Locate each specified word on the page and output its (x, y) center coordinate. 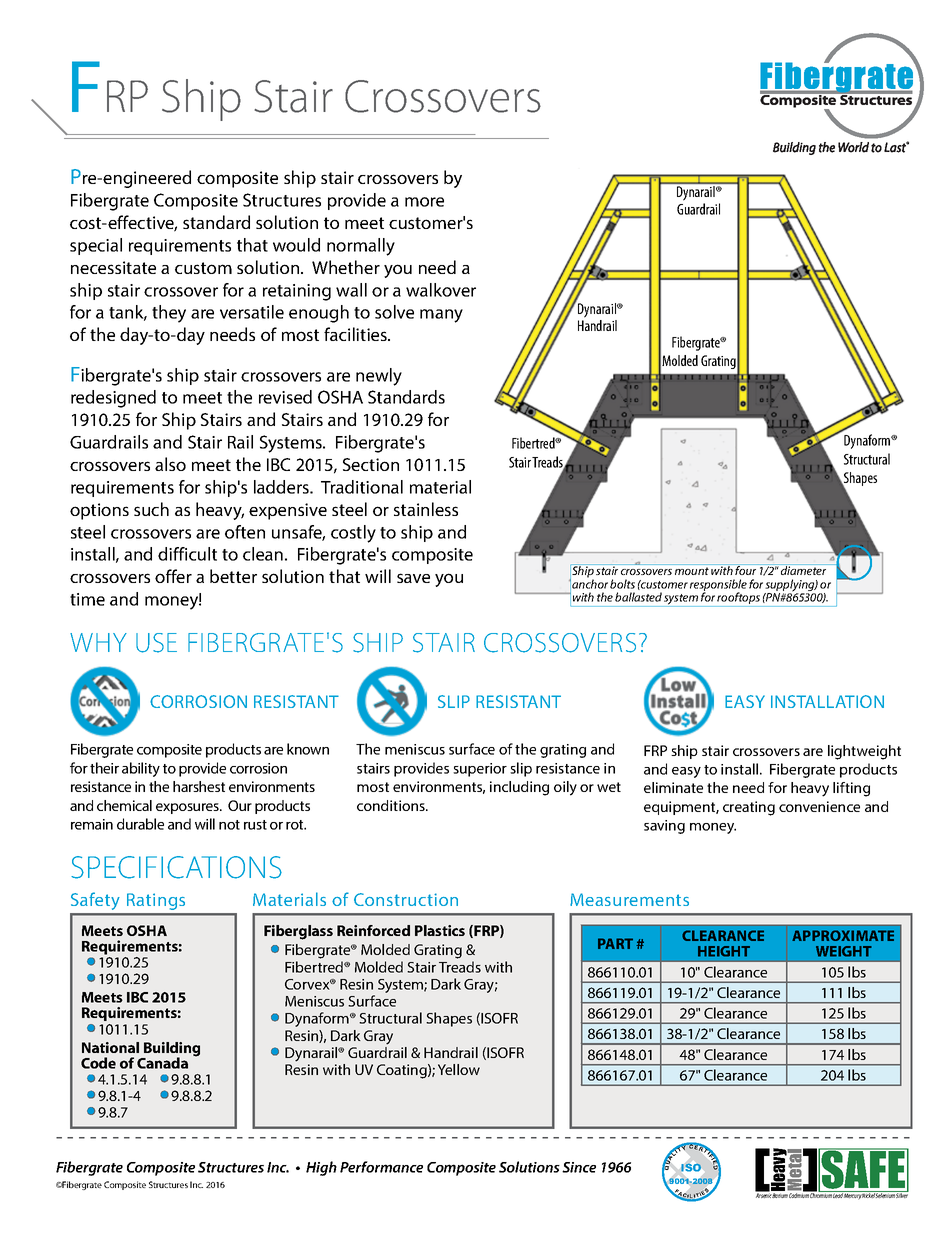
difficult (187, 554)
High (321, 1168)
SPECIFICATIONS (176, 867)
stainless (426, 509)
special (96, 246)
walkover (441, 290)
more (424, 202)
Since (579, 1167)
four (746, 569)
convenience (819, 806)
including (519, 788)
